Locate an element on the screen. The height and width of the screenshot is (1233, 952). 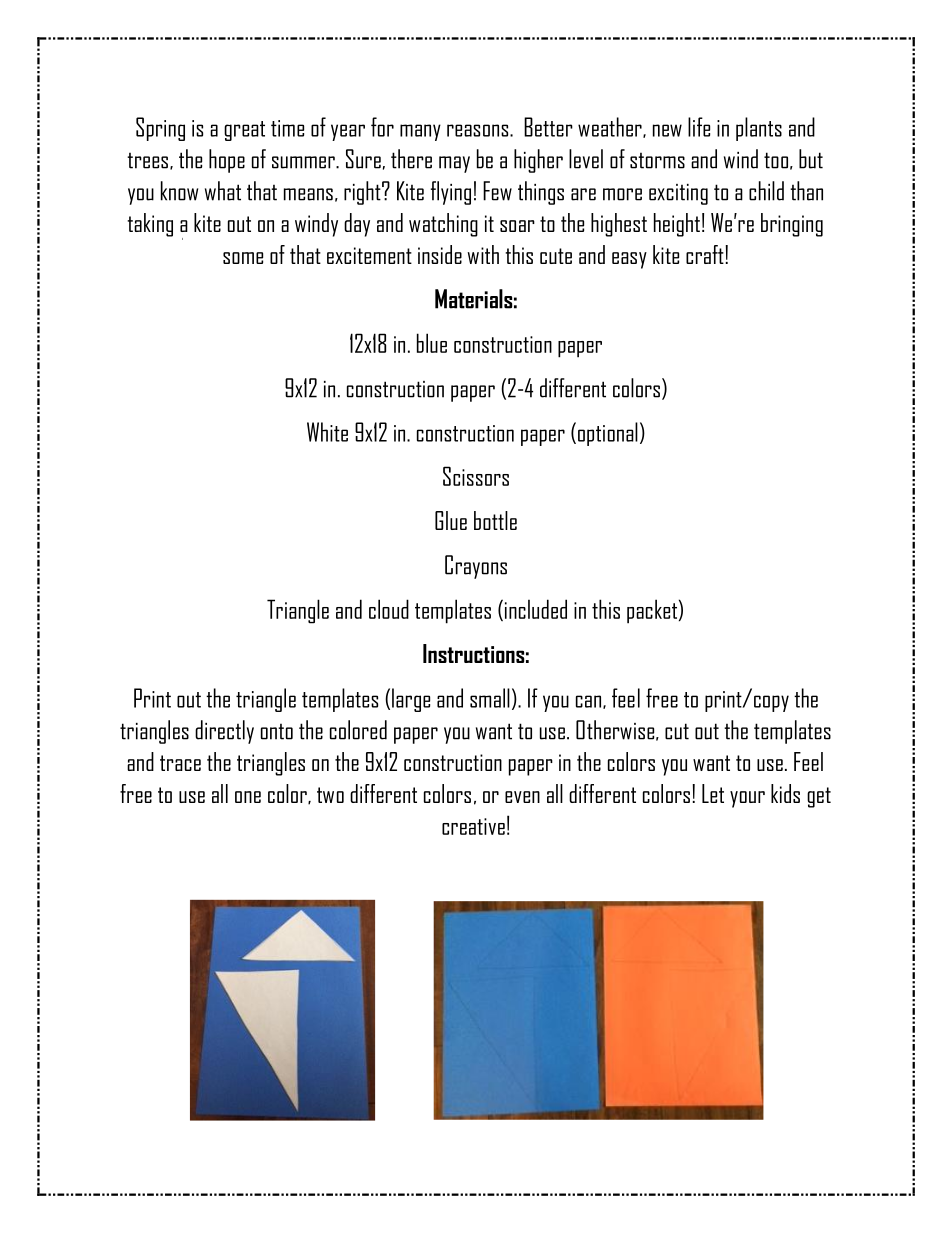
packet is located at coordinates (652, 611).
